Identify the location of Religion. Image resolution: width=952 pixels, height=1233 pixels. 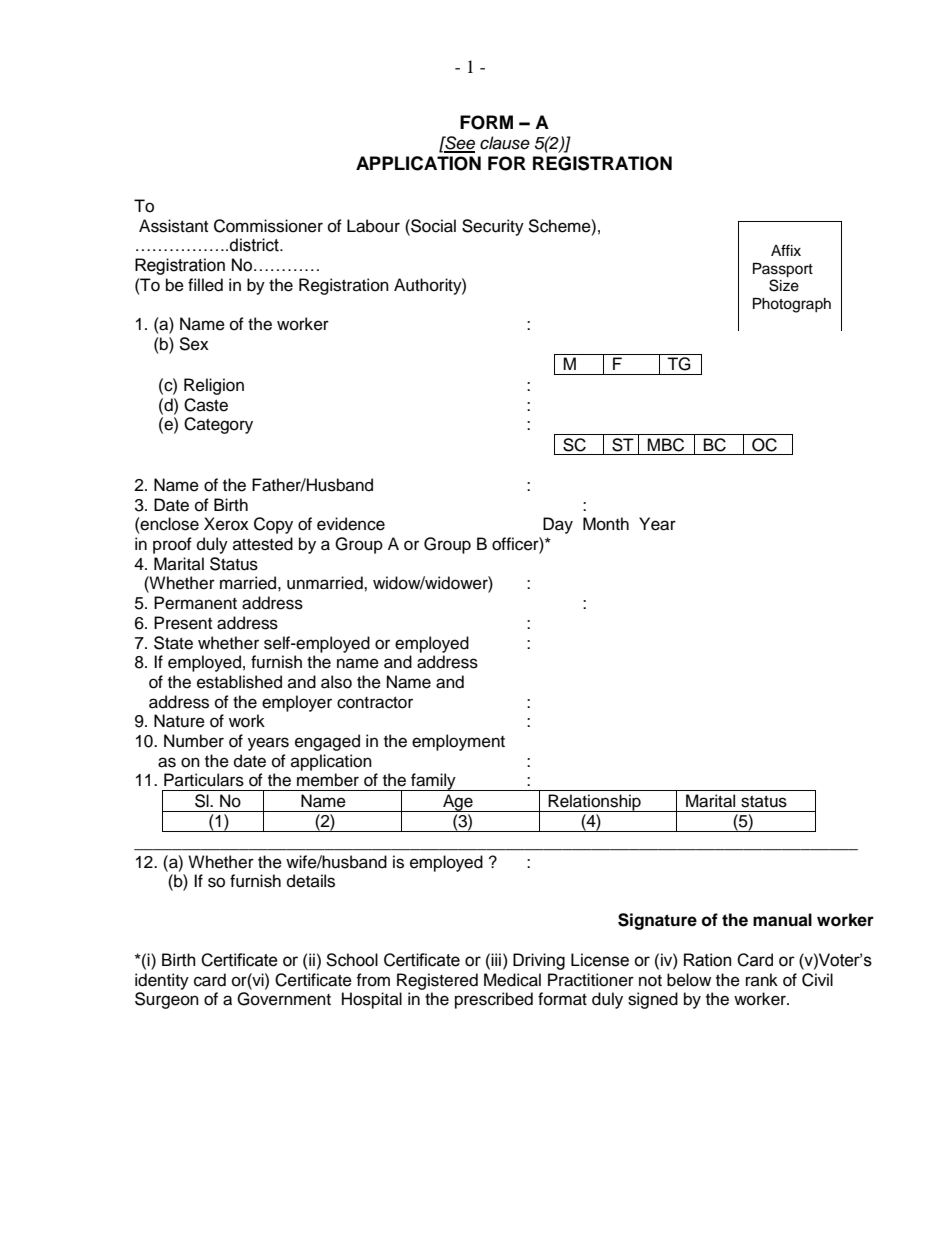
(214, 386).
